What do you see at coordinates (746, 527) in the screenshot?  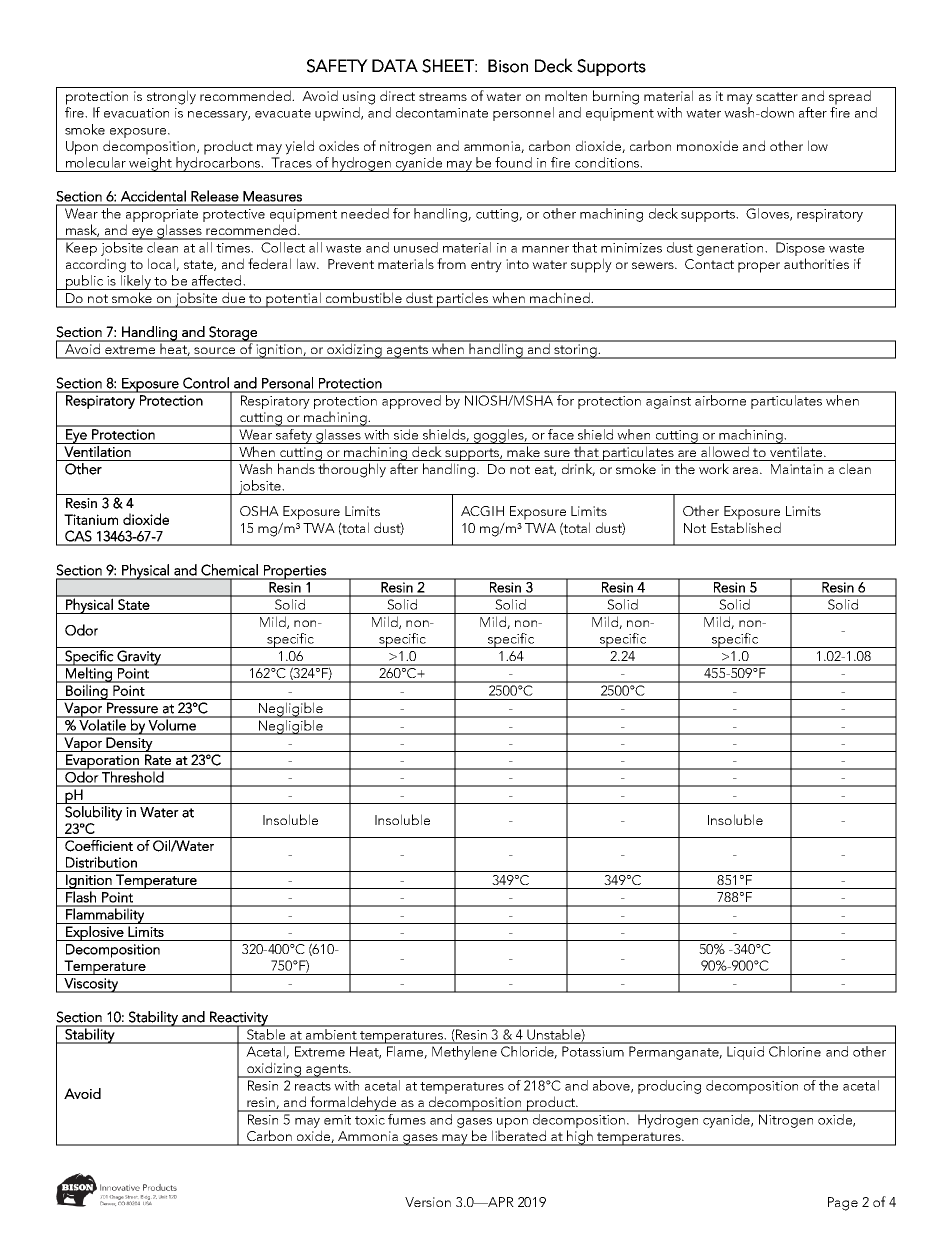 I see `Established` at bounding box center [746, 527].
